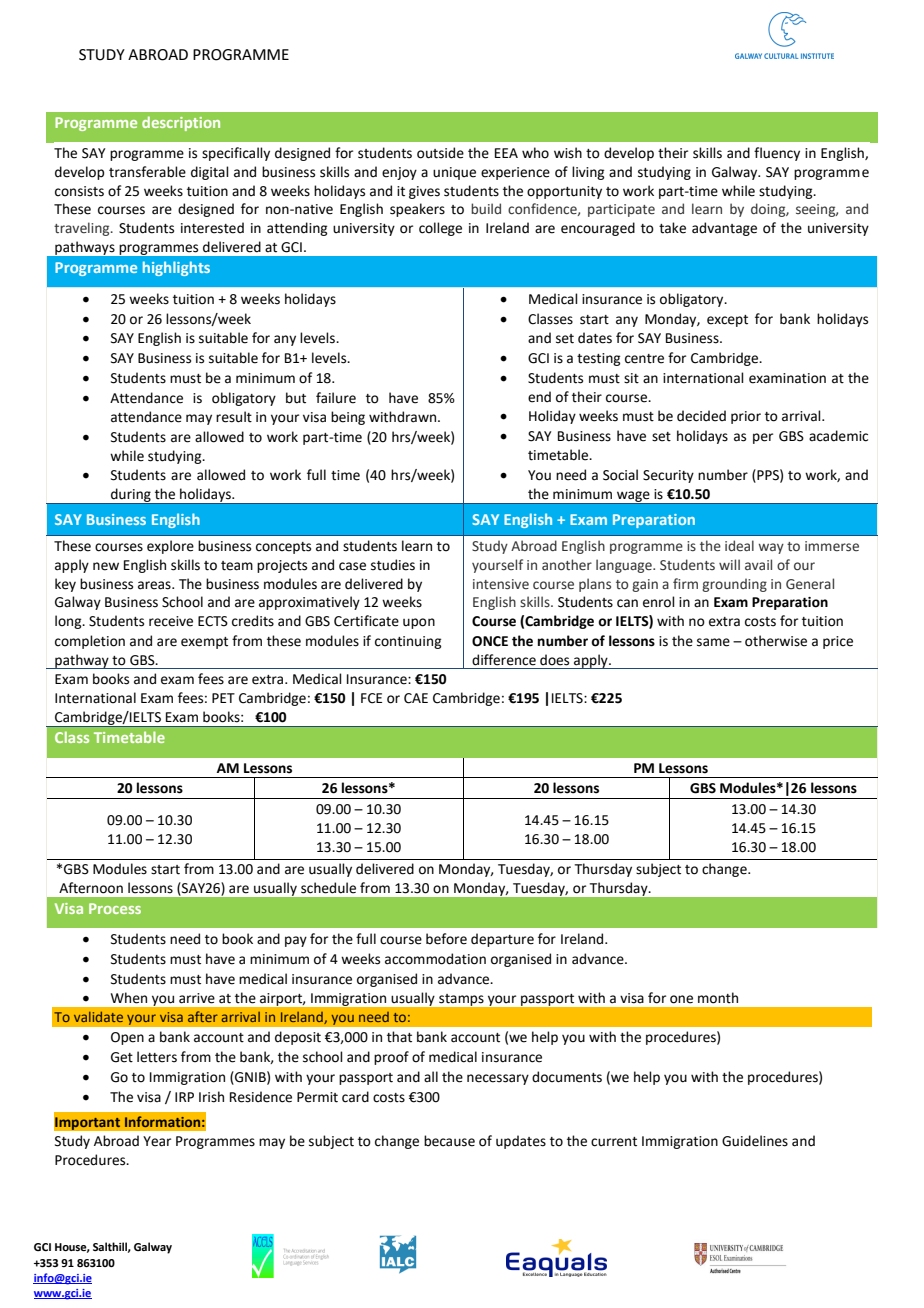  What do you see at coordinates (755, 1141) in the image?
I see `Guidelines` at bounding box center [755, 1141].
